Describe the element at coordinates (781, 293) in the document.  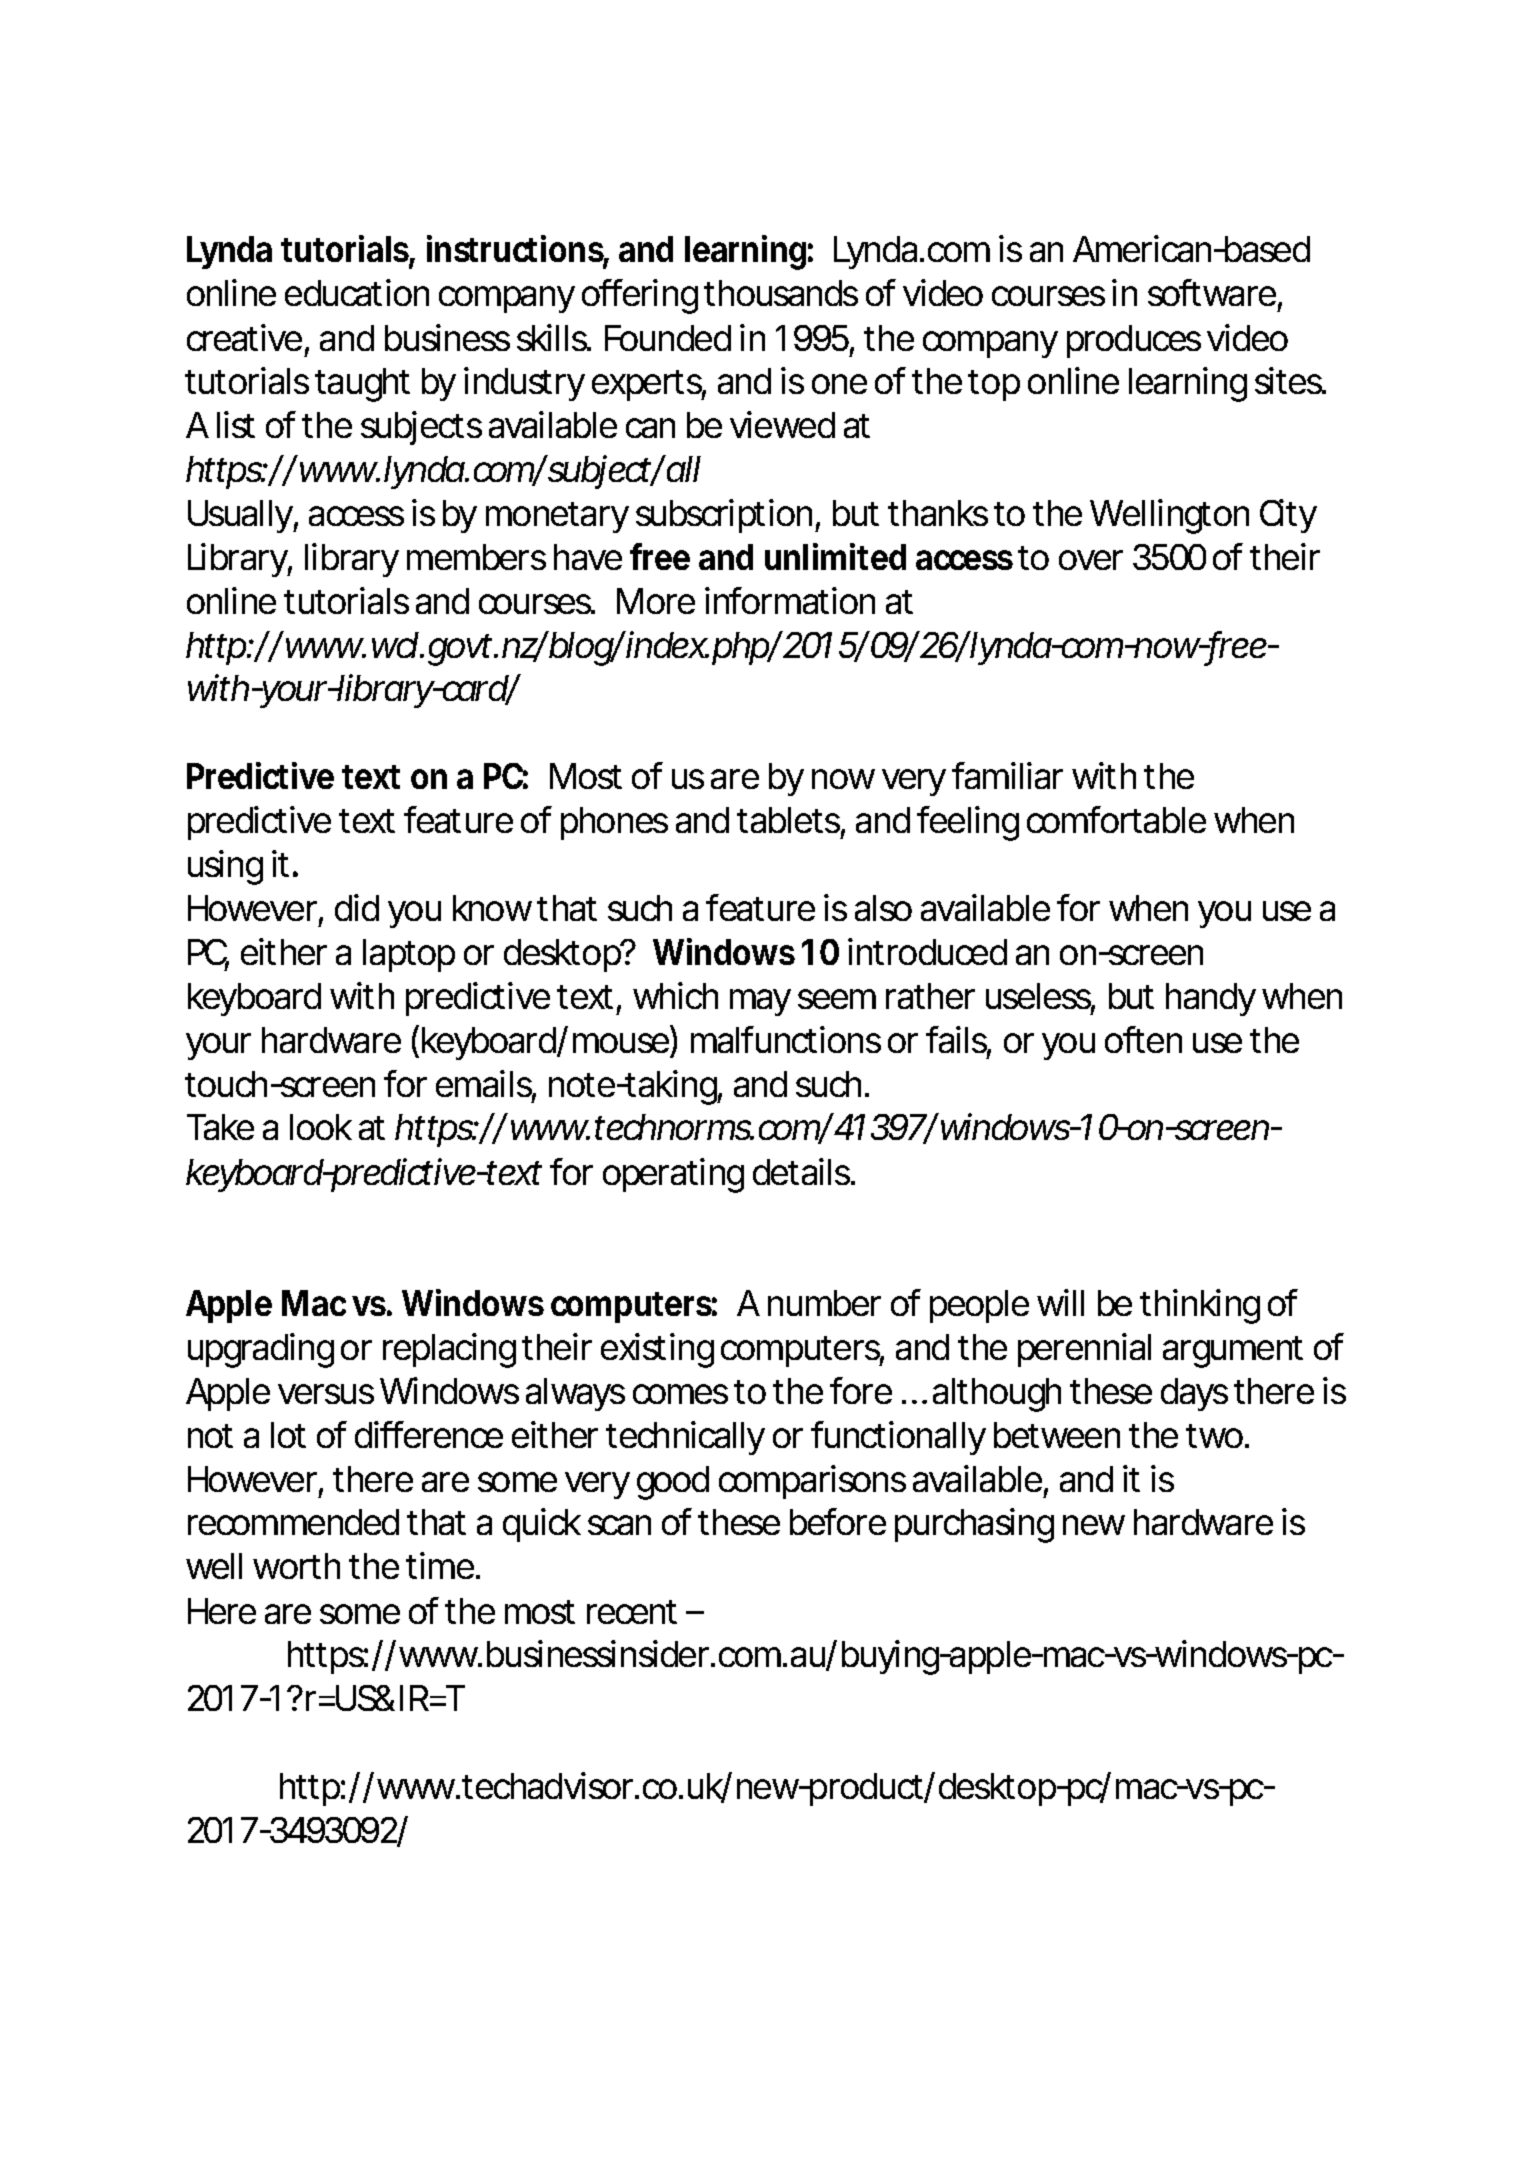
I see `thousands` at that location.
